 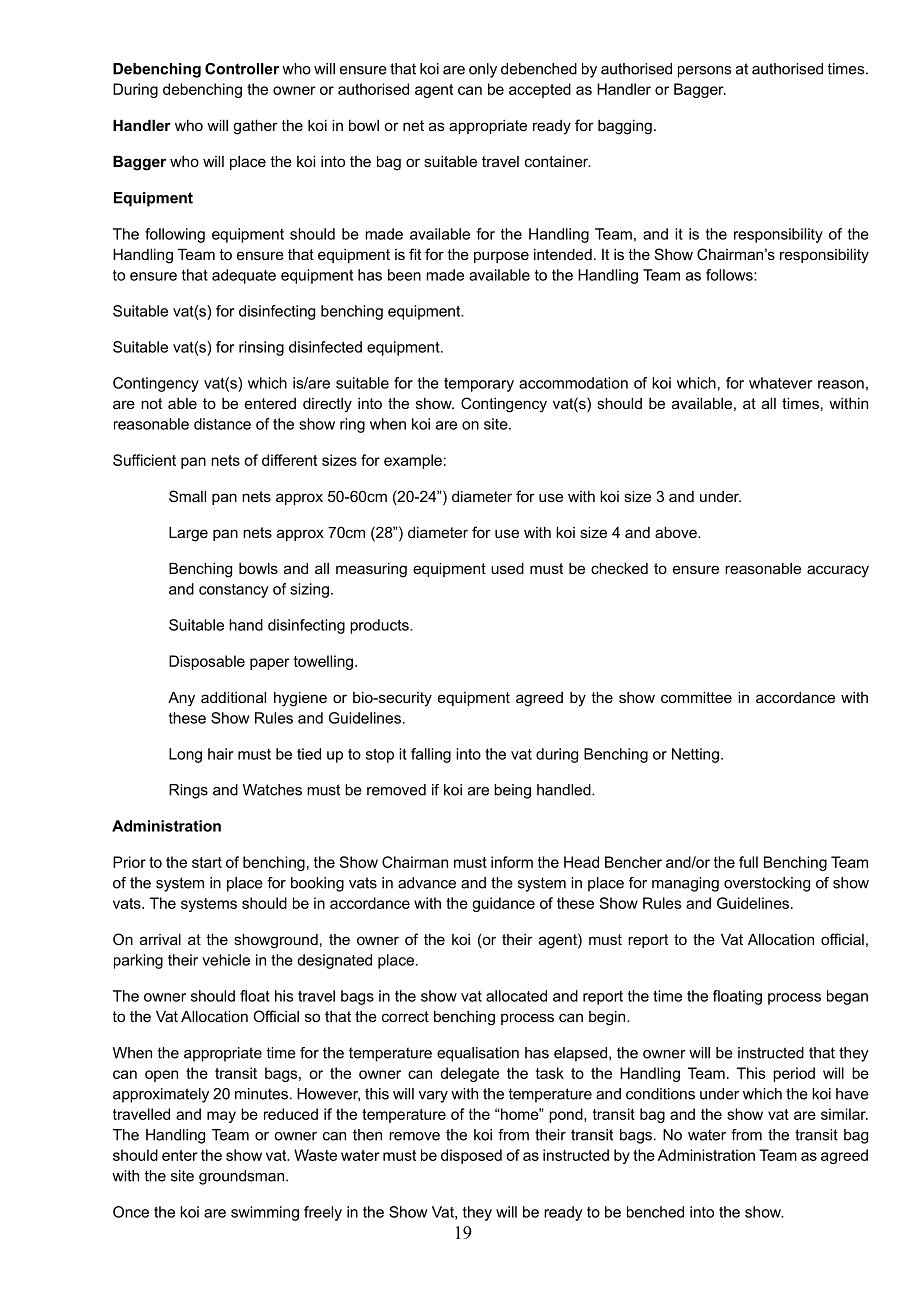 What do you see at coordinates (483, 70) in the screenshot?
I see `only` at bounding box center [483, 70].
